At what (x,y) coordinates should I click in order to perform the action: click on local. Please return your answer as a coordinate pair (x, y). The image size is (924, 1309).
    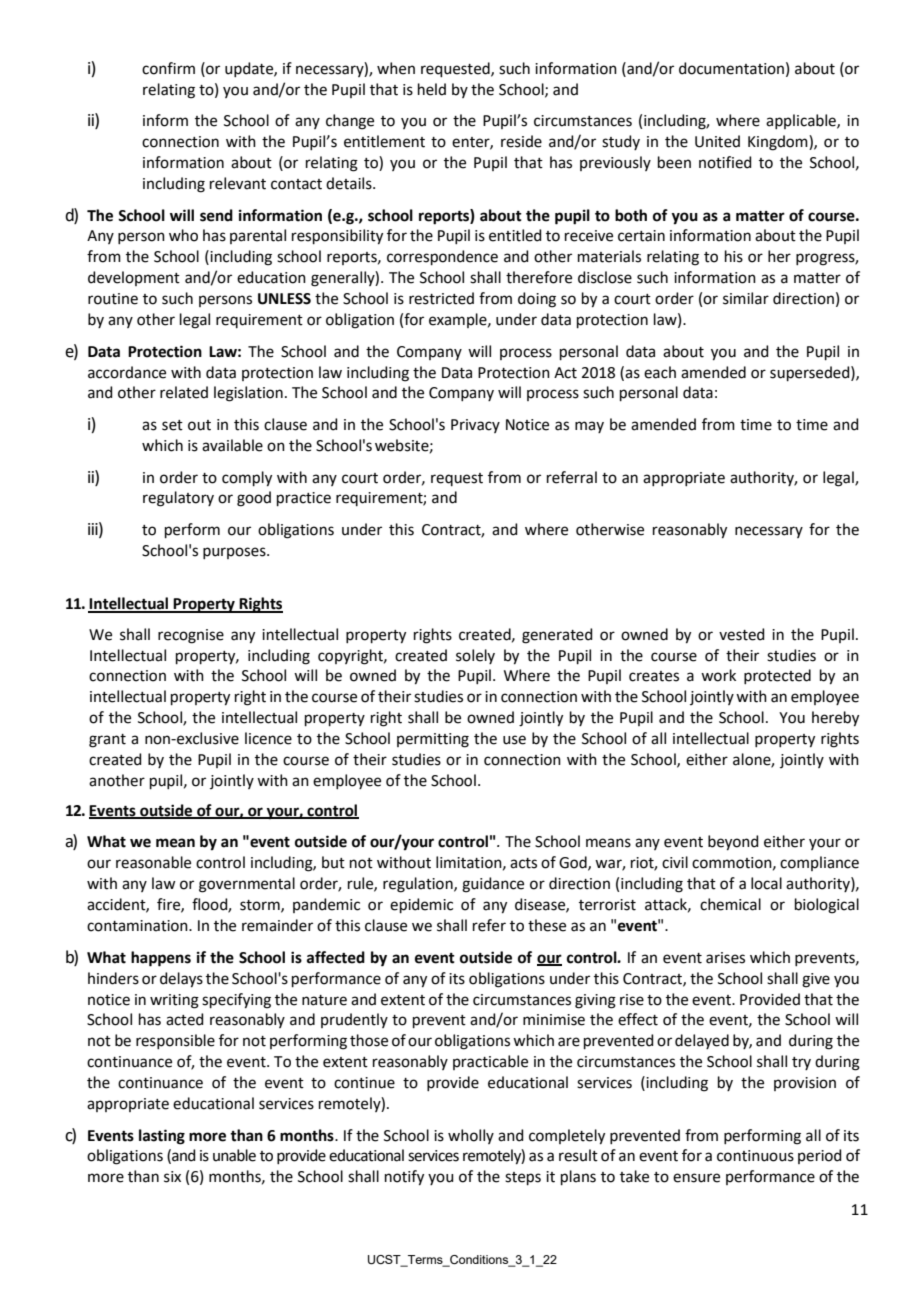
    Looking at the image, I should click on (766, 883).
